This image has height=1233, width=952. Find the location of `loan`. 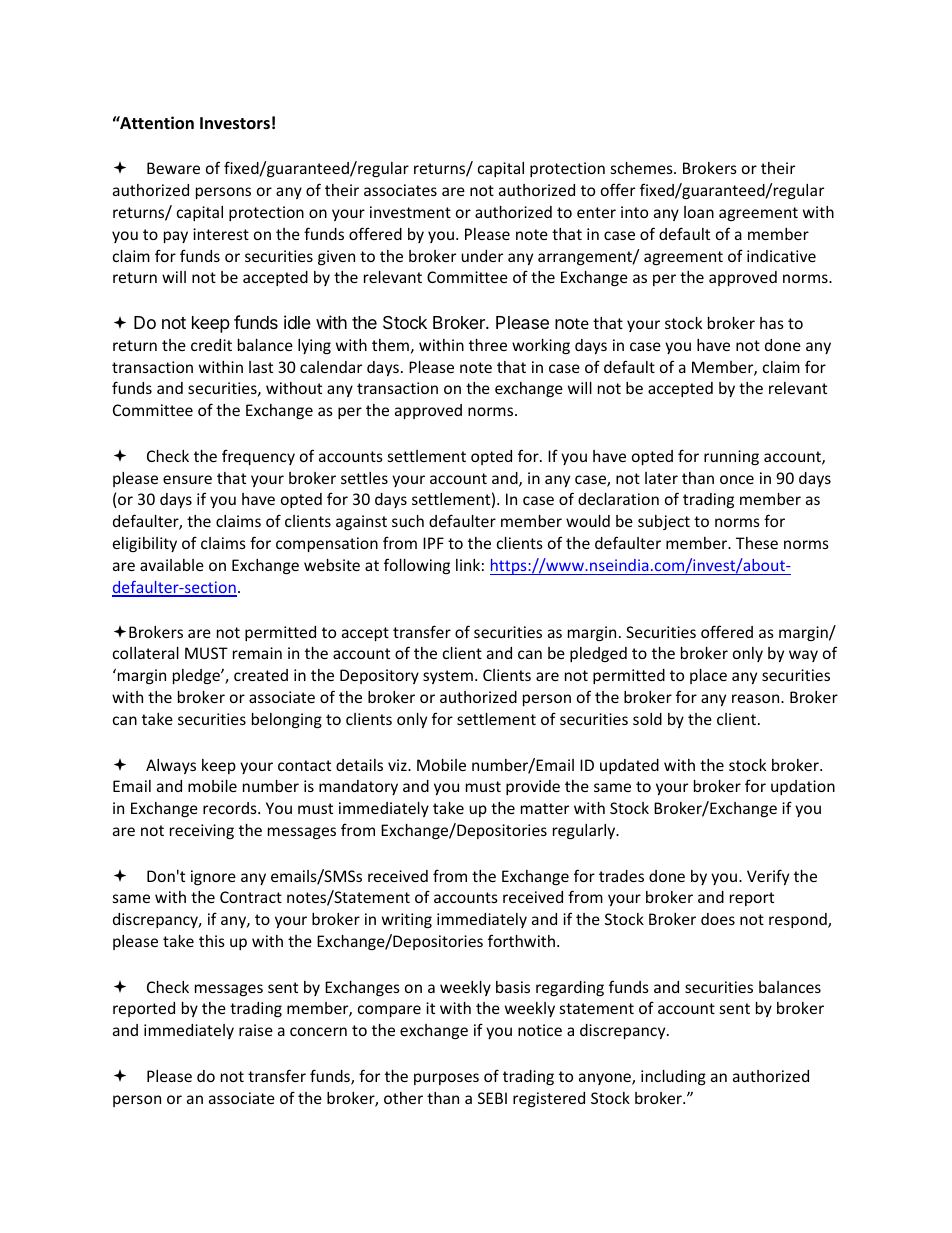

loan is located at coordinates (699, 212).
